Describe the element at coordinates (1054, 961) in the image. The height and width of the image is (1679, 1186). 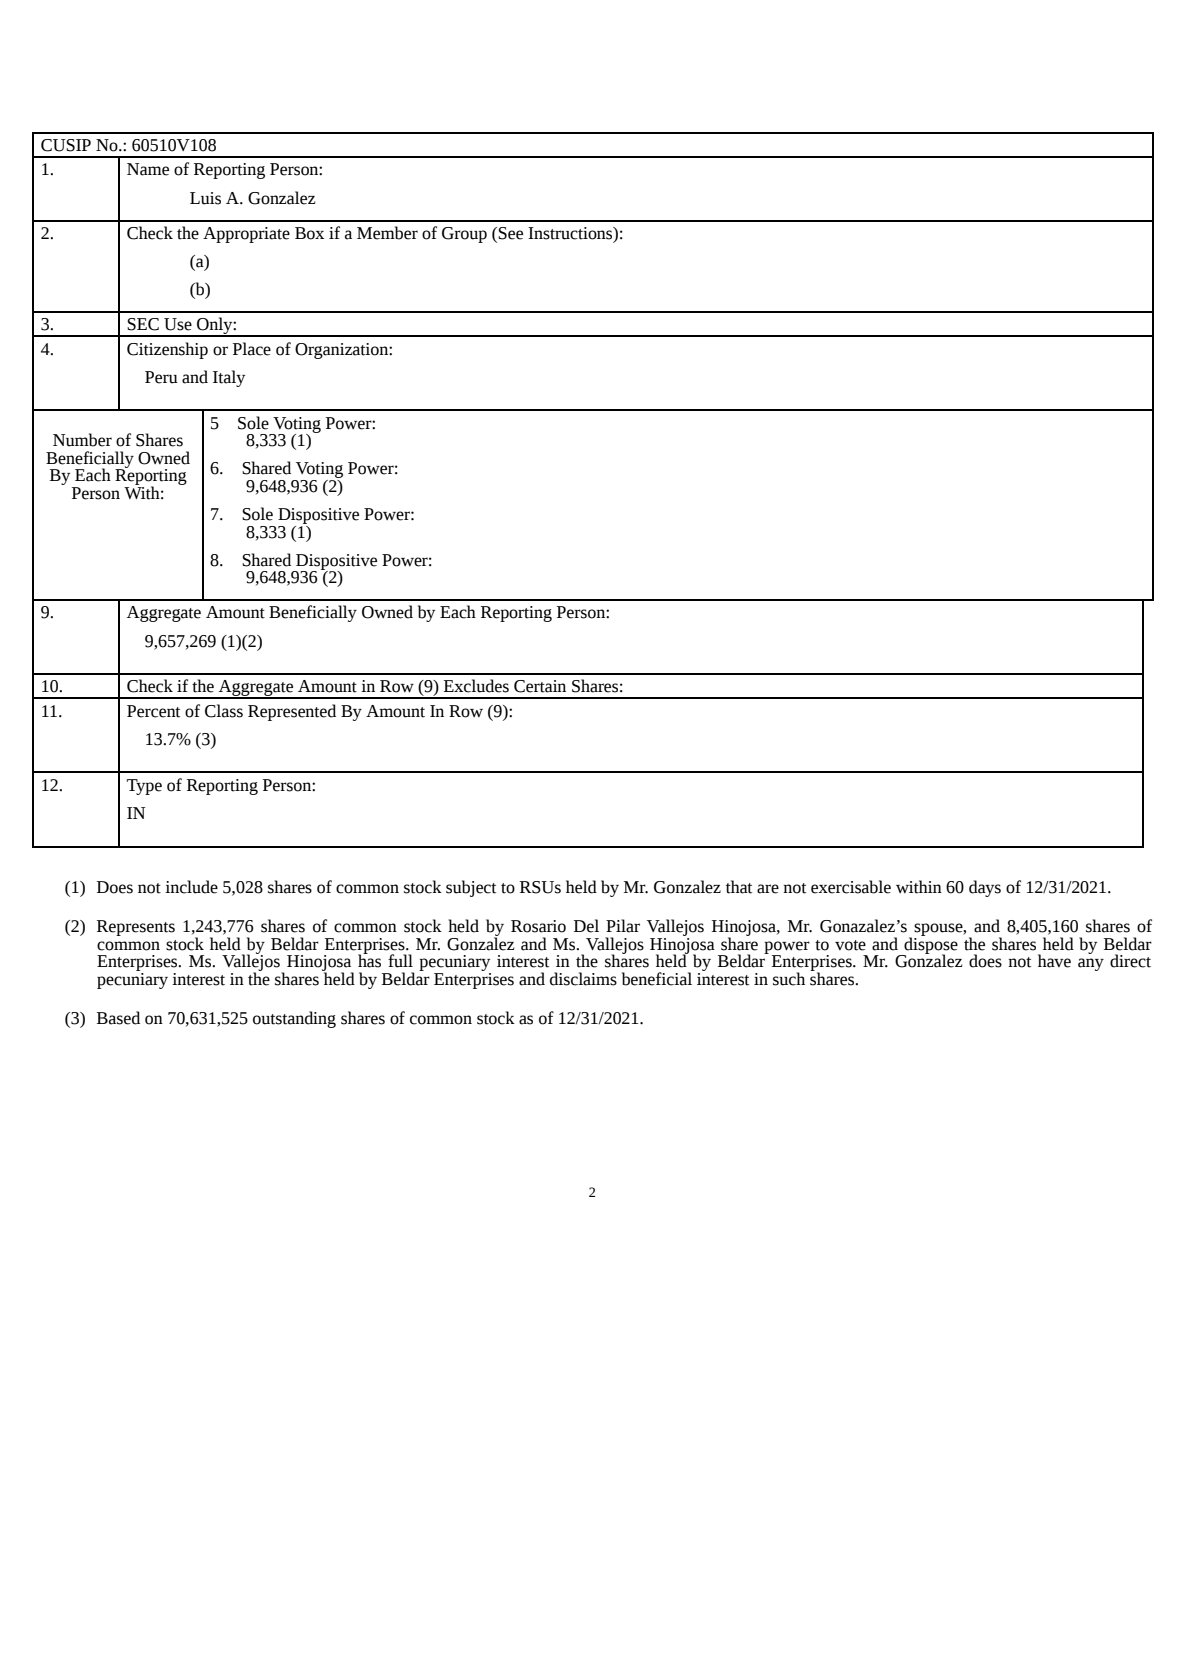
I see `have` at that location.
